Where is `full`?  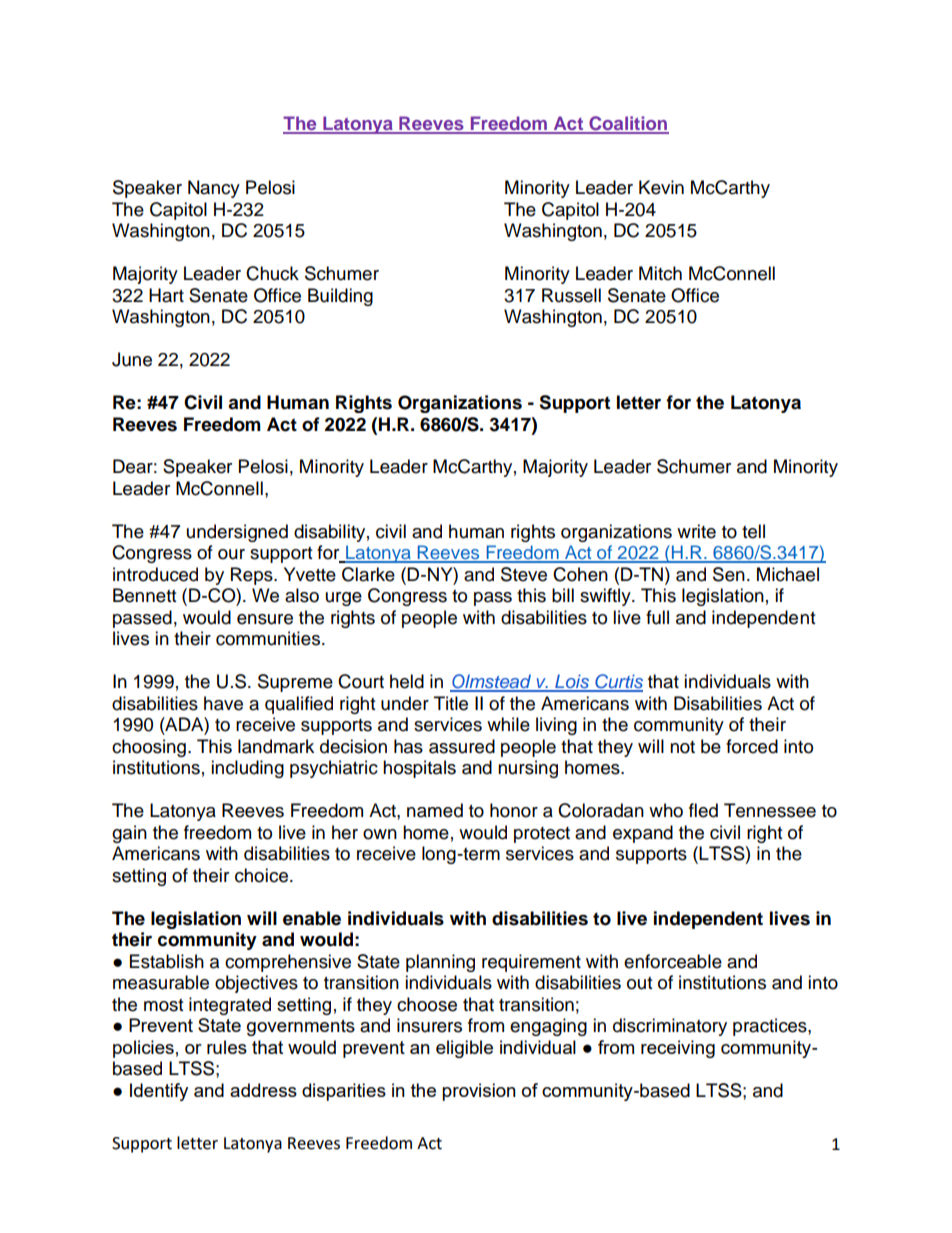
full is located at coordinates (657, 617).
